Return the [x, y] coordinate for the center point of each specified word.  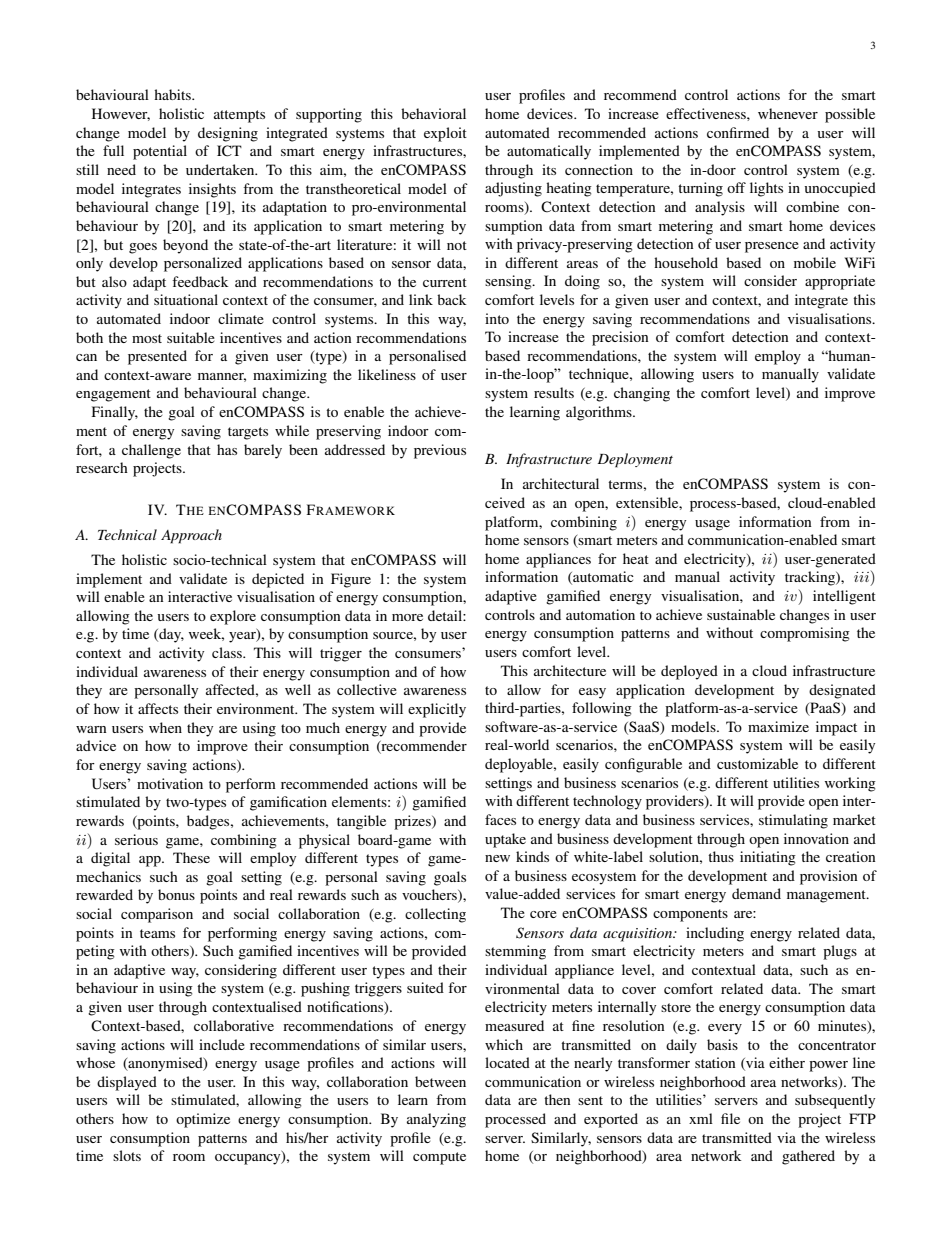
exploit [445, 134]
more [407, 617]
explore [233, 617]
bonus [176, 894]
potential [160, 152]
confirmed [738, 132]
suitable [191, 337]
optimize [203, 1120]
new [497, 858]
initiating [768, 858]
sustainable [741, 614]
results [554, 392]
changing [642, 394]
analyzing [436, 1120]
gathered [808, 1157]
